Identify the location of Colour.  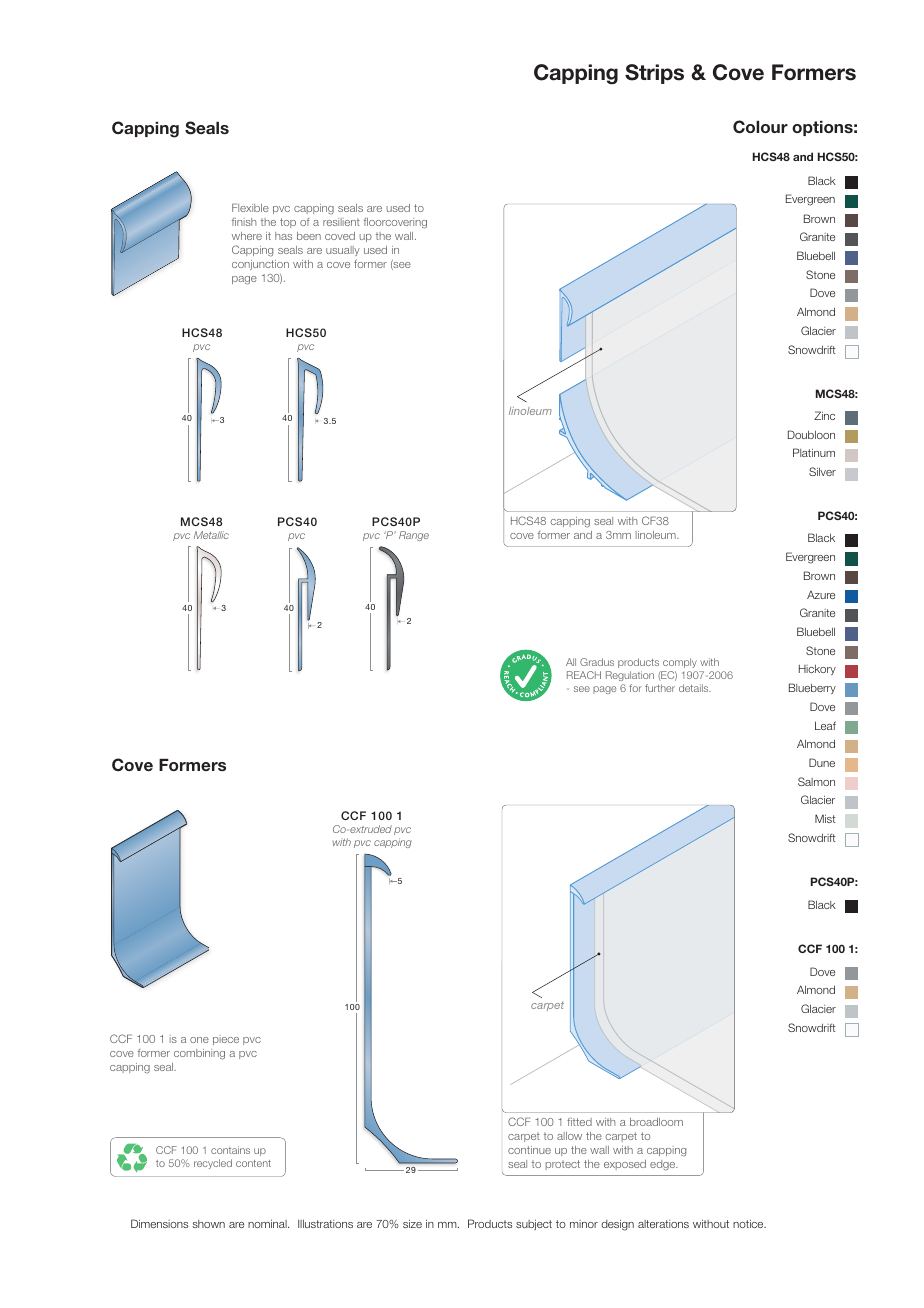
(760, 127).
